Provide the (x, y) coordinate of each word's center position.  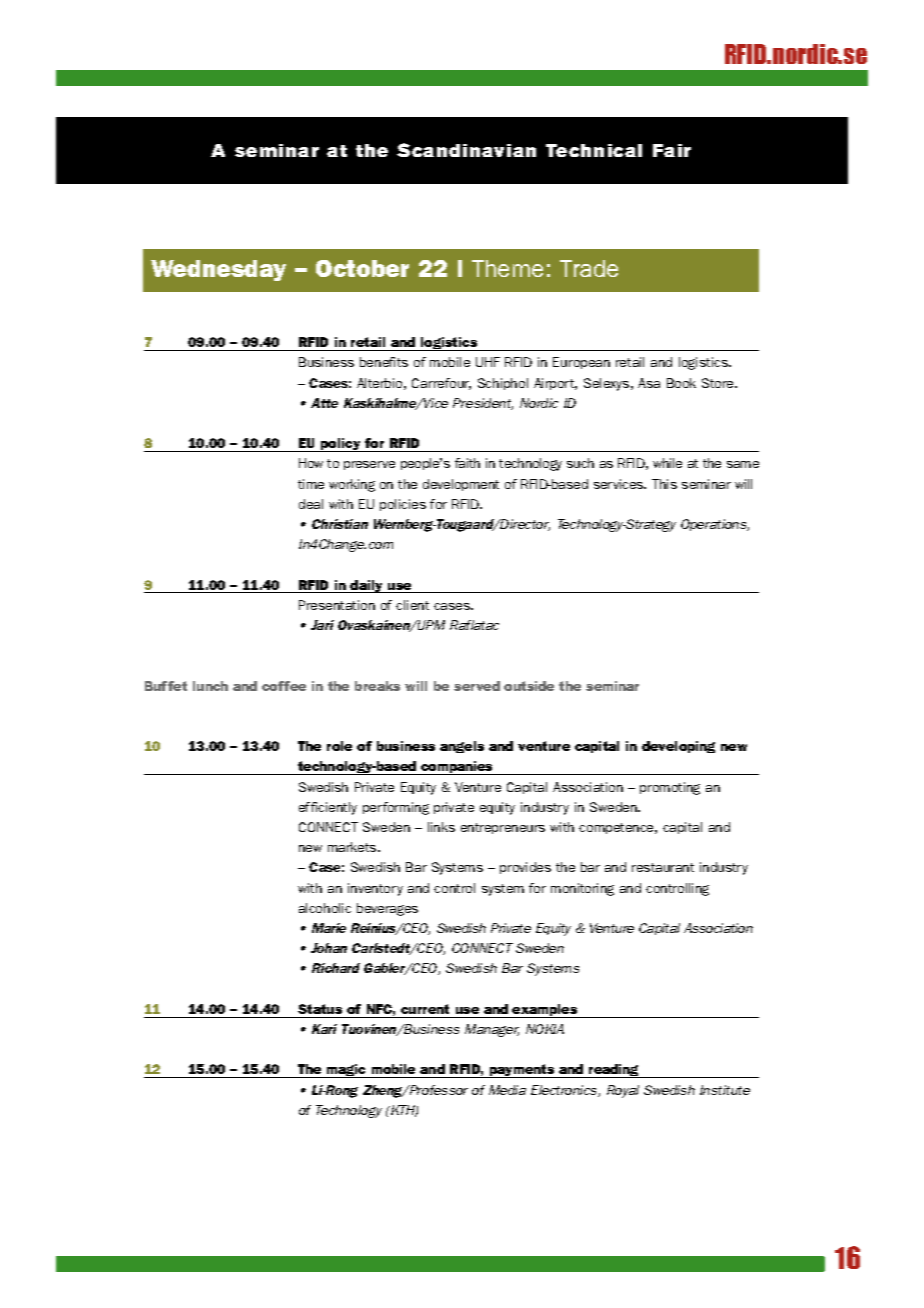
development (461, 485)
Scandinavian (466, 150)
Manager (492, 1030)
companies (456, 768)
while (667, 463)
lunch (210, 686)
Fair (672, 150)
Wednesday (218, 270)
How (311, 463)
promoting (670, 788)
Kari (324, 1029)
